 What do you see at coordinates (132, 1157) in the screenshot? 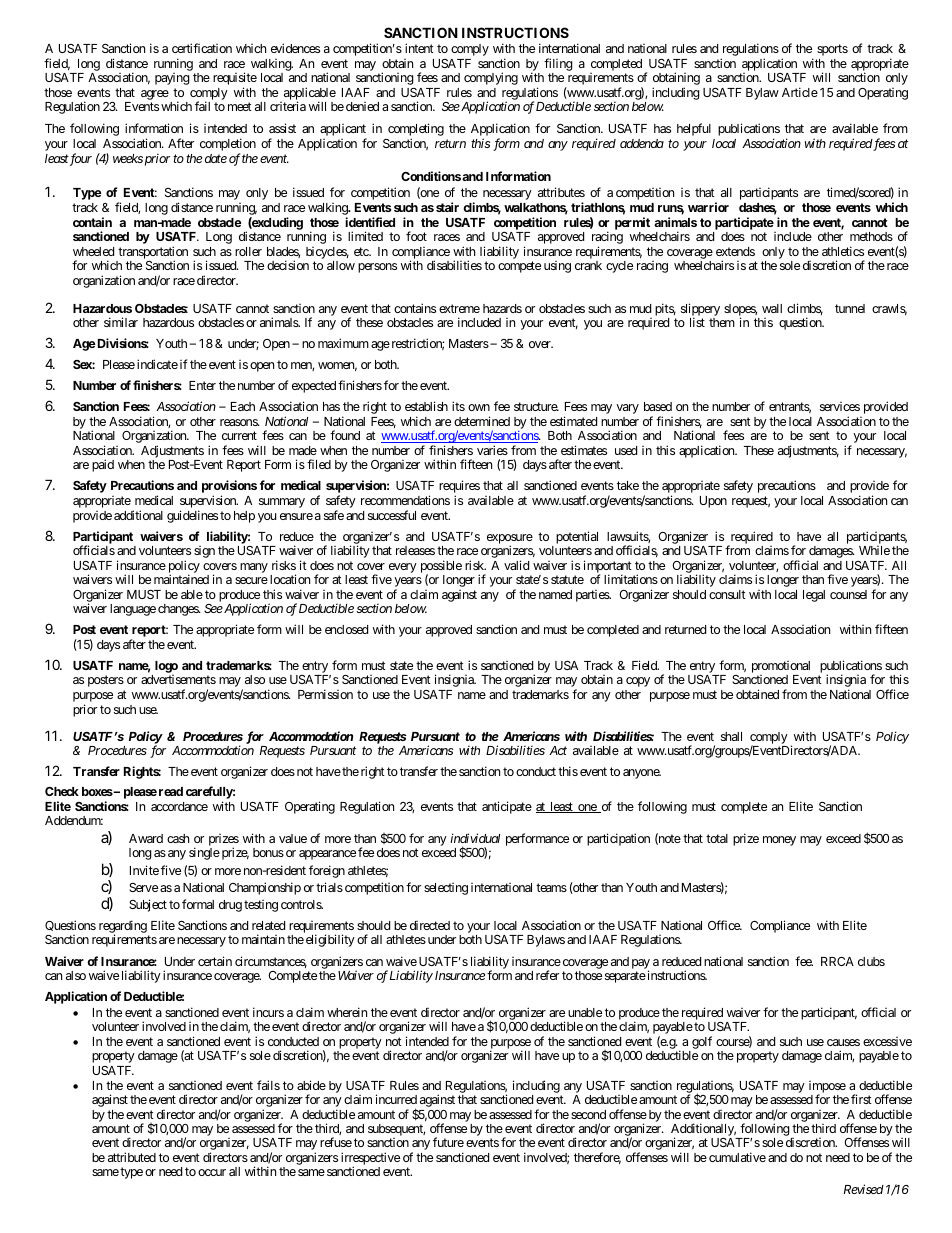
I see `attributed` at bounding box center [132, 1157].
